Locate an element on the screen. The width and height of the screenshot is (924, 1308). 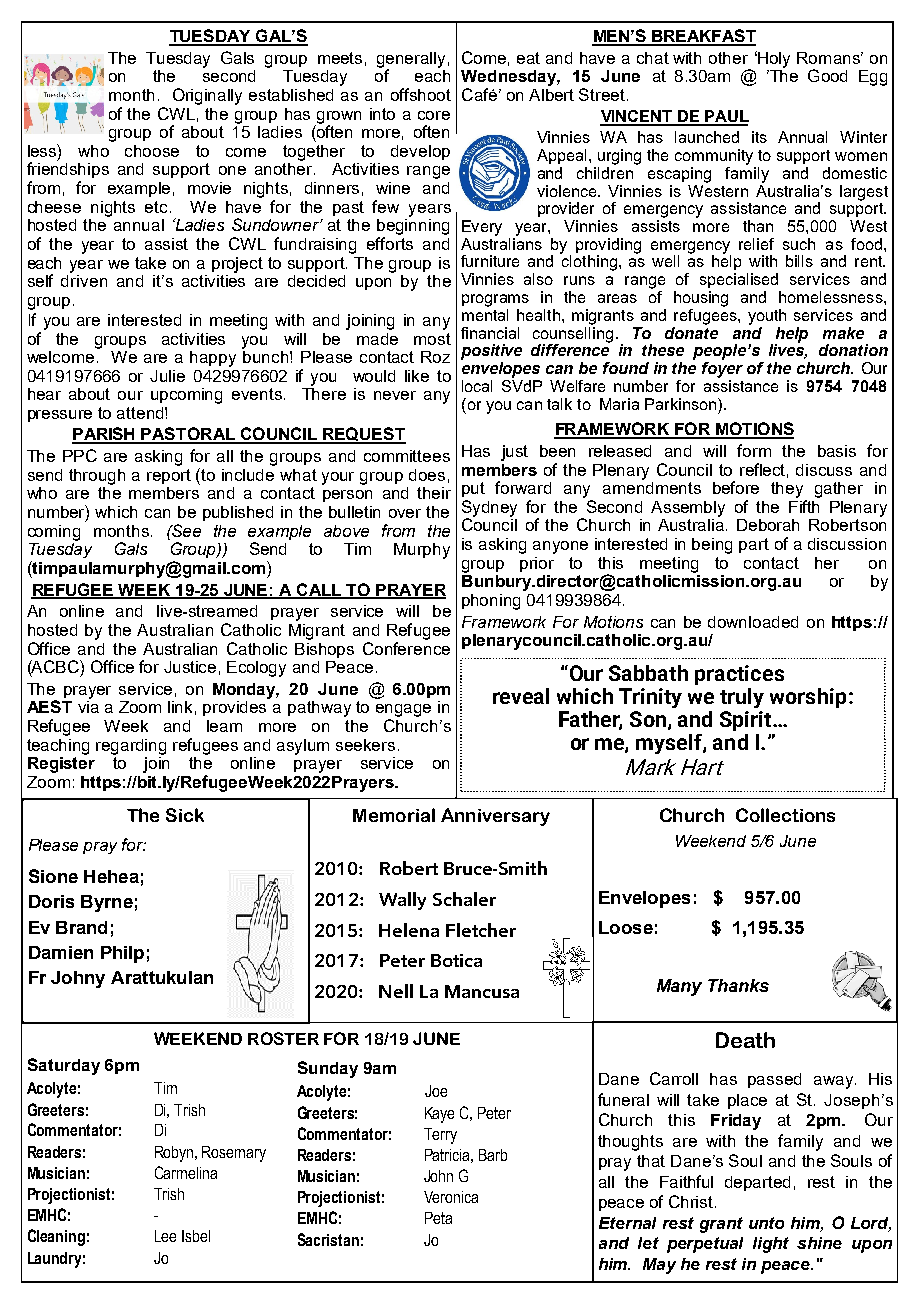
Byrne is located at coordinates (107, 903).
